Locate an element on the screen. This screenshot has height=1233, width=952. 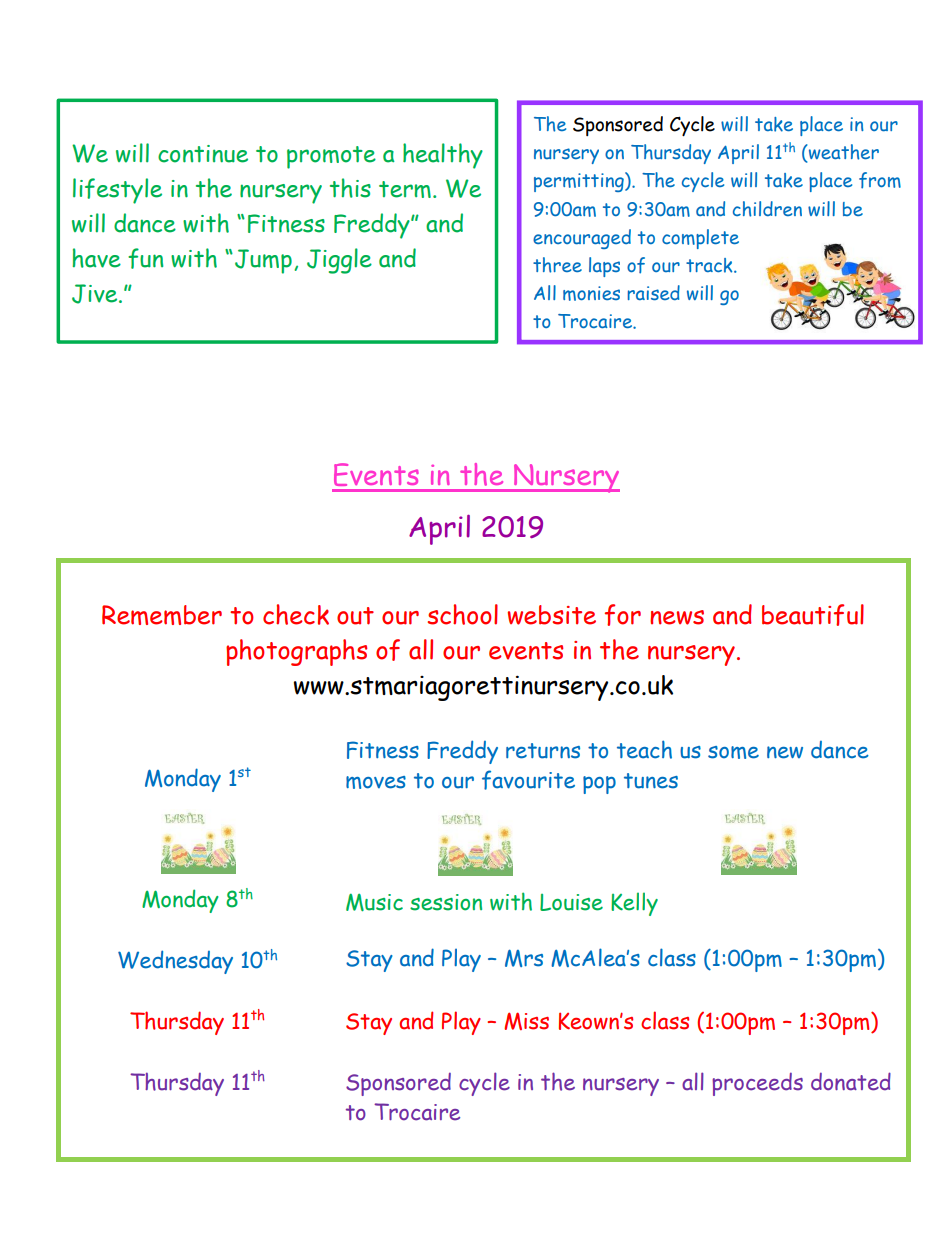
moves is located at coordinates (376, 782).
